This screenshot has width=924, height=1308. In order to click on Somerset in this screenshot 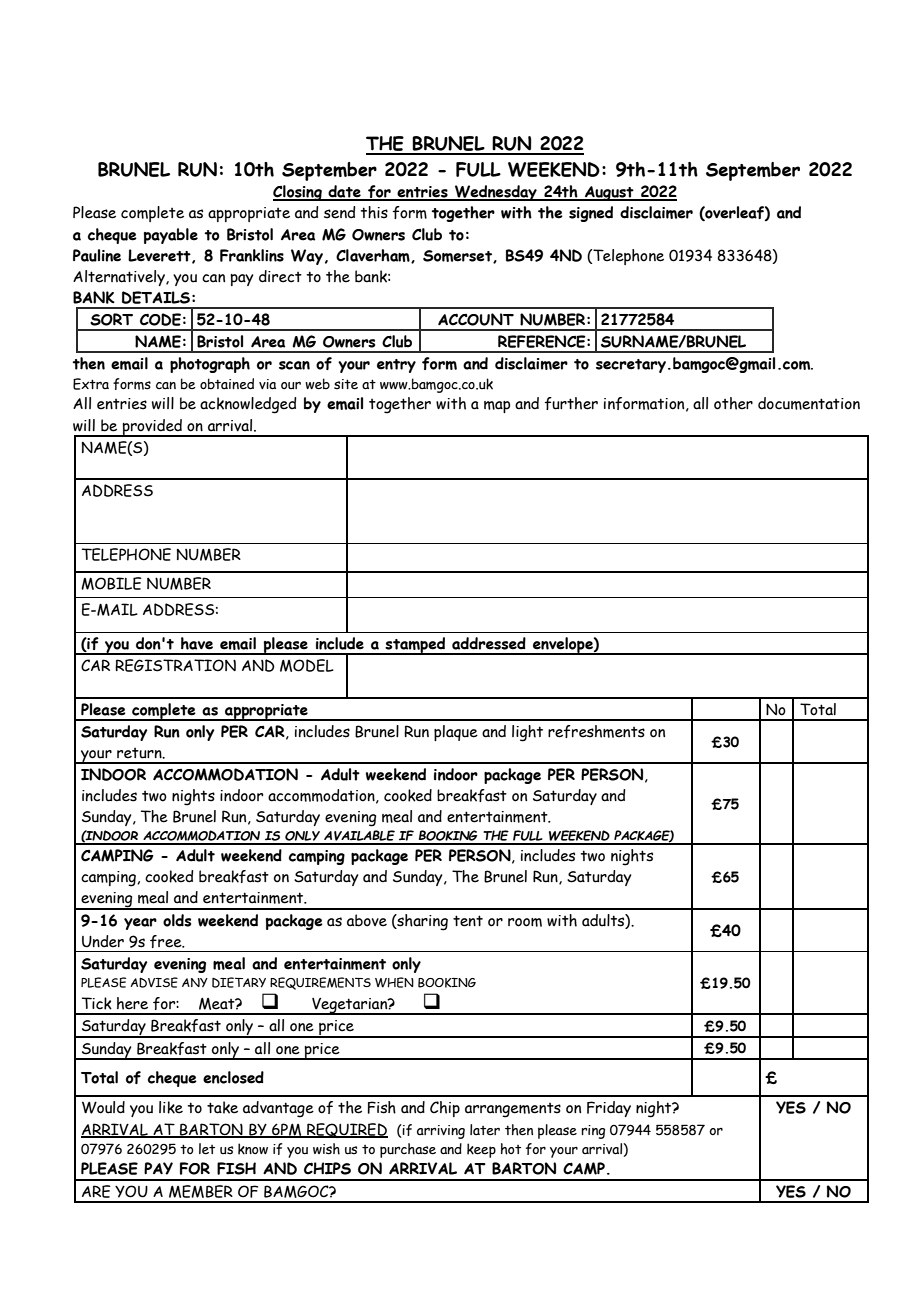, I will do `click(458, 256)`.
